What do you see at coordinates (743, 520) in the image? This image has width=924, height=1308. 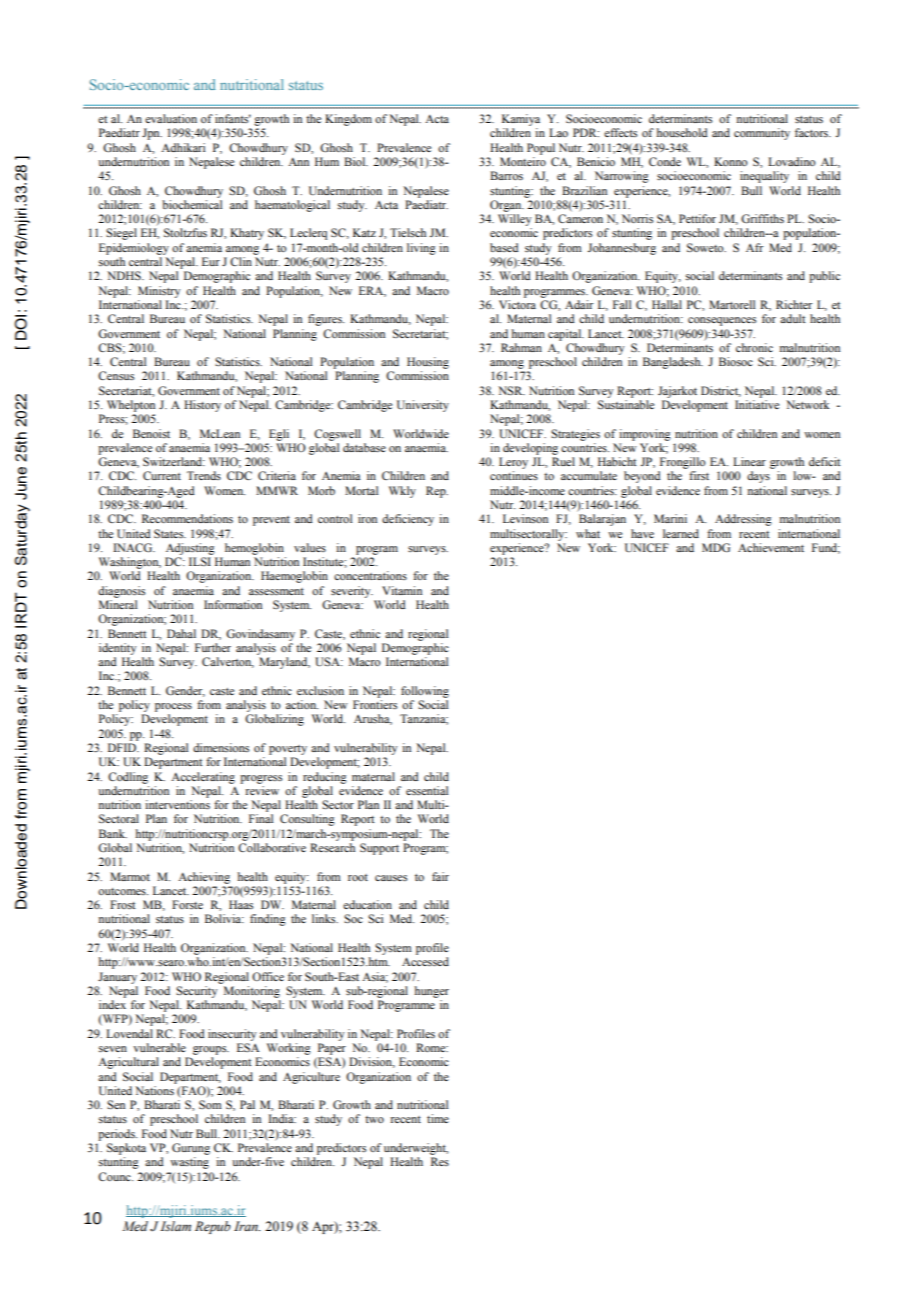 I see `Addressing` at bounding box center [743, 520].
